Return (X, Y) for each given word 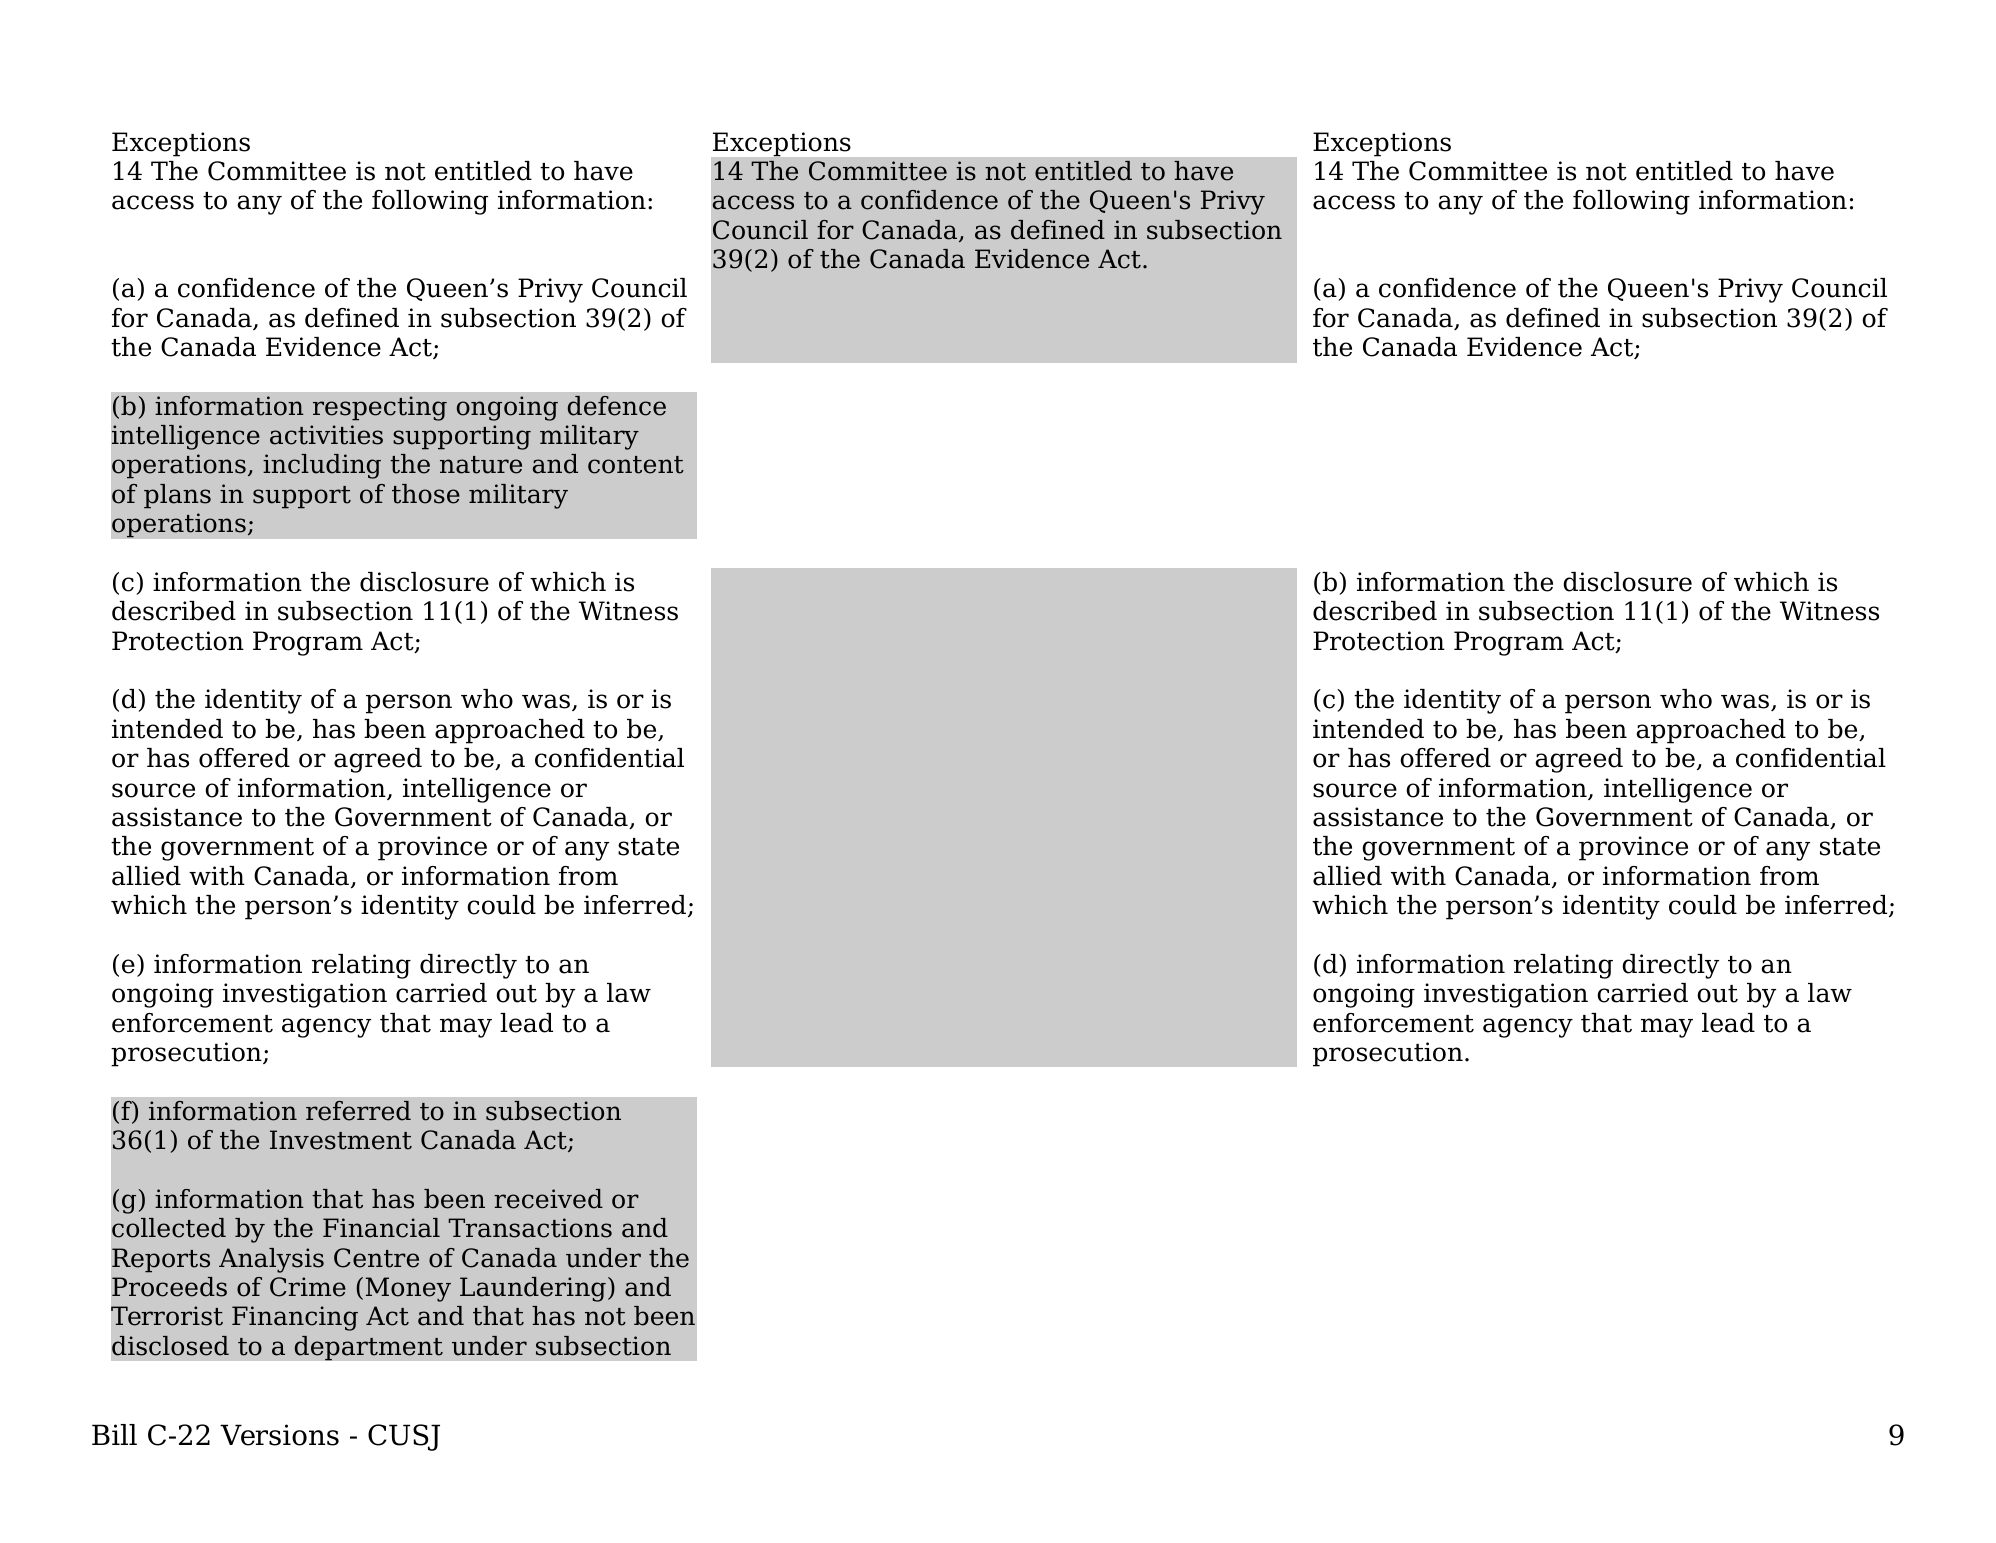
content (636, 465)
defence (617, 406)
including (322, 466)
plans (177, 496)
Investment (341, 1140)
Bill (114, 1434)
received (548, 1199)
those (426, 494)
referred (358, 1111)
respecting (380, 408)
